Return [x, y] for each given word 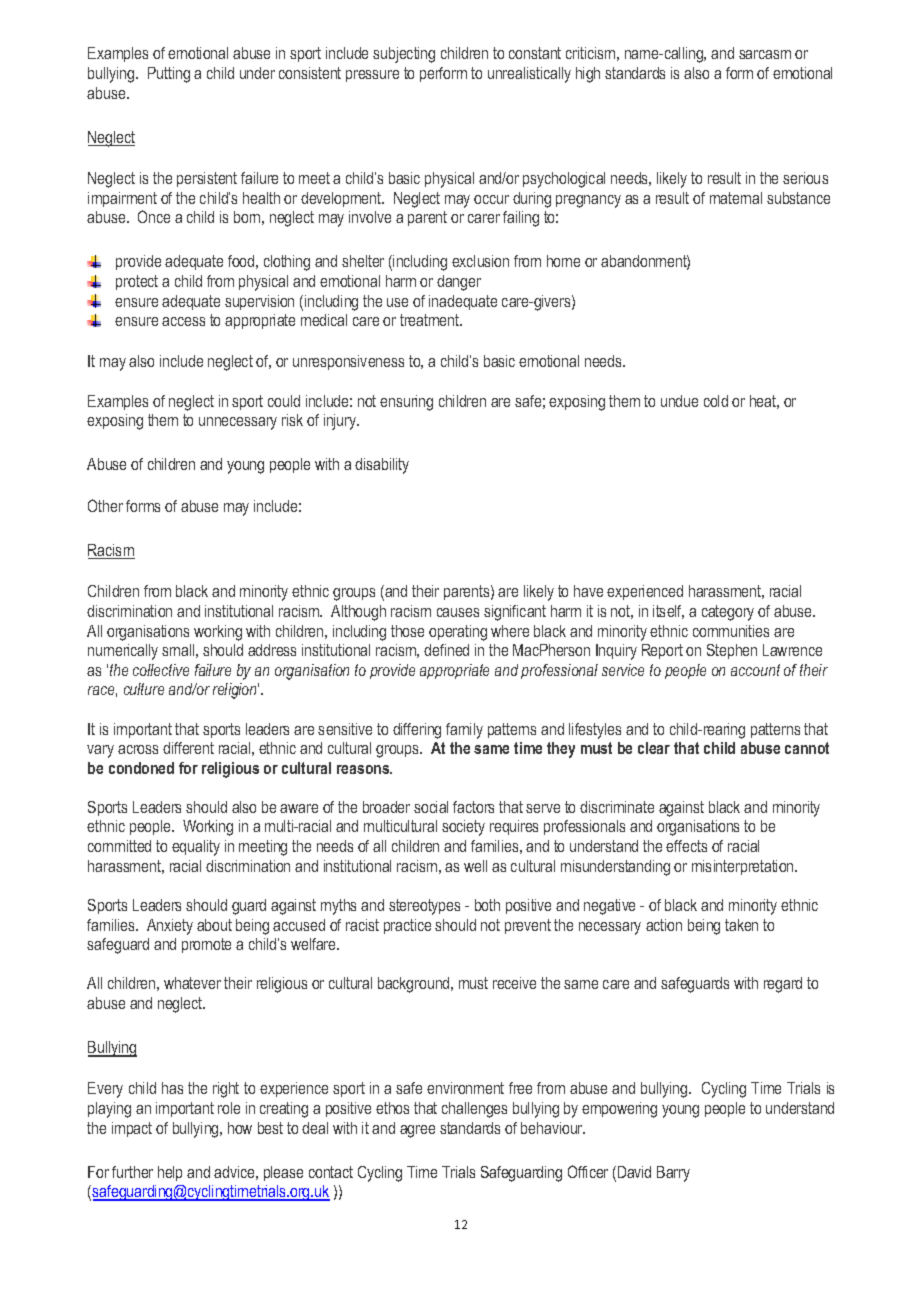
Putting [169, 75]
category [728, 613]
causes [458, 612]
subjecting [404, 55]
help [170, 1173]
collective [161, 670]
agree [417, 1131]
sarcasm [765, 54]
